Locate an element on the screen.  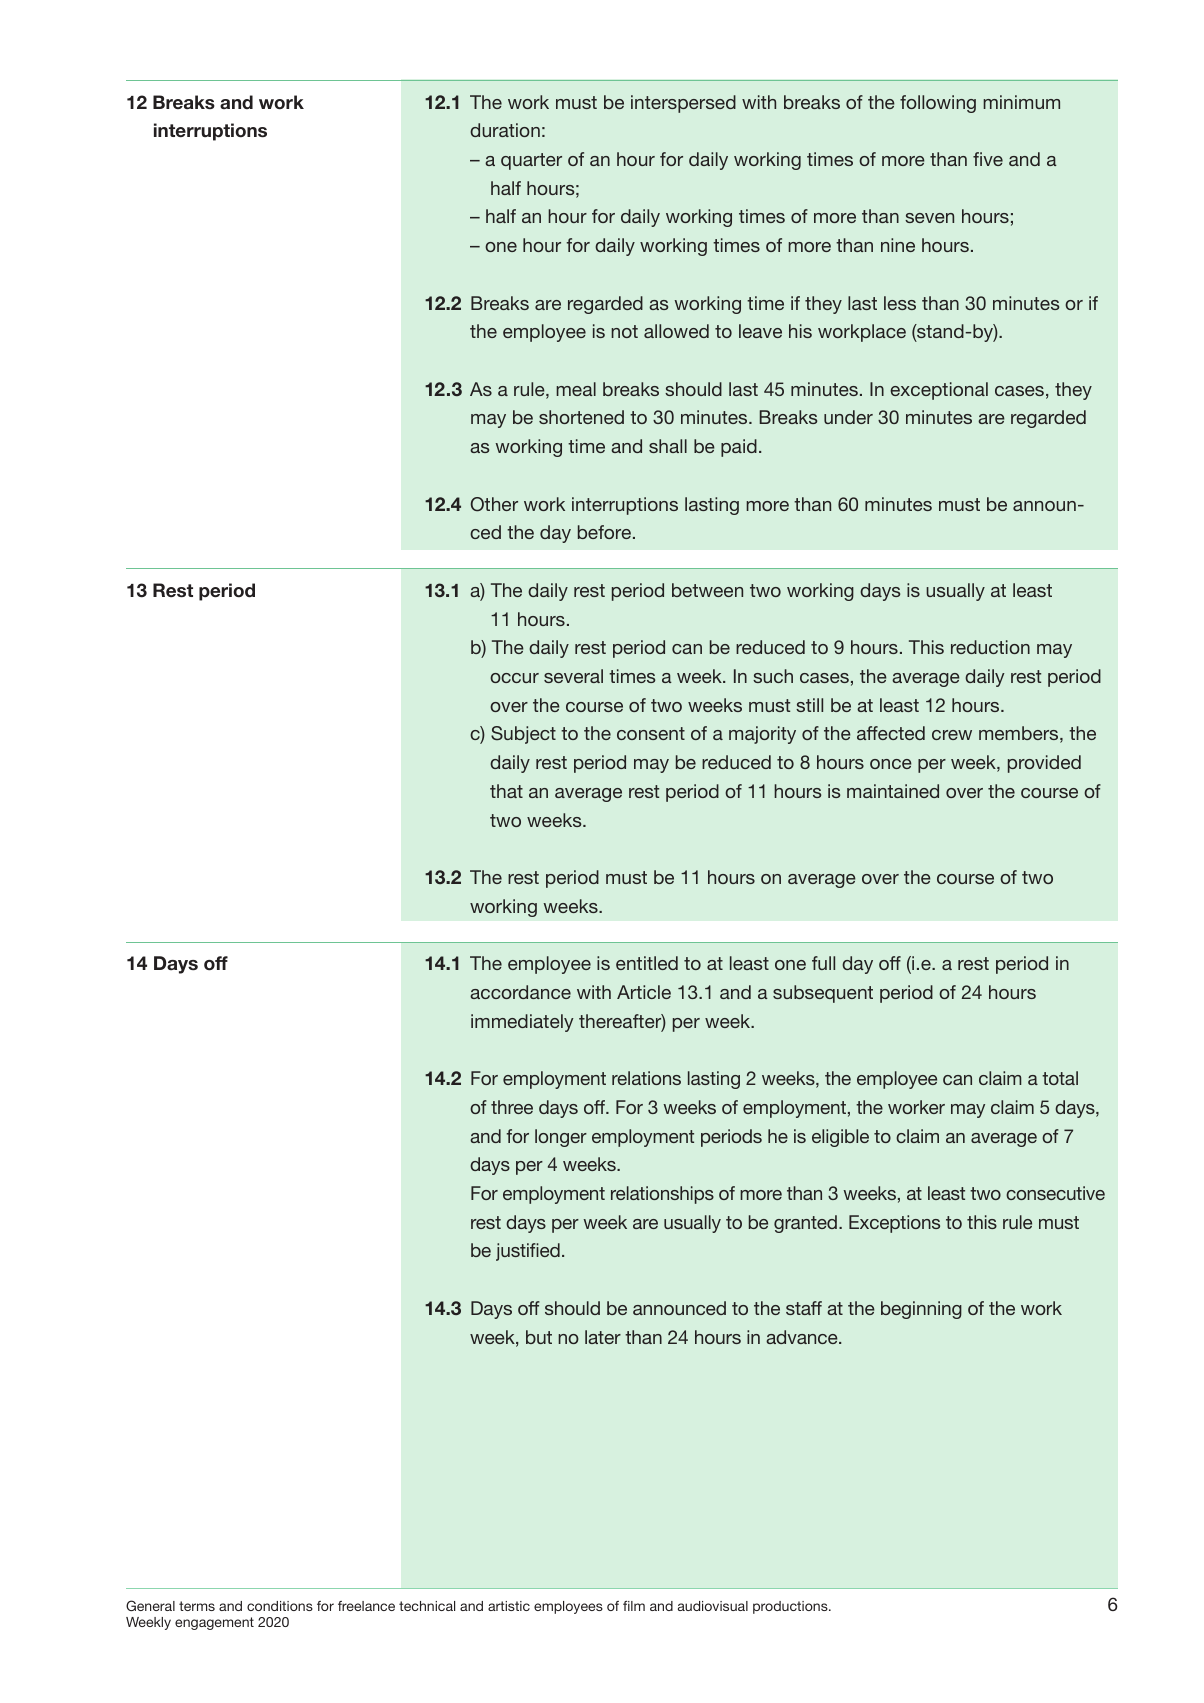
interspersed is located at coordinates (683, 104).
